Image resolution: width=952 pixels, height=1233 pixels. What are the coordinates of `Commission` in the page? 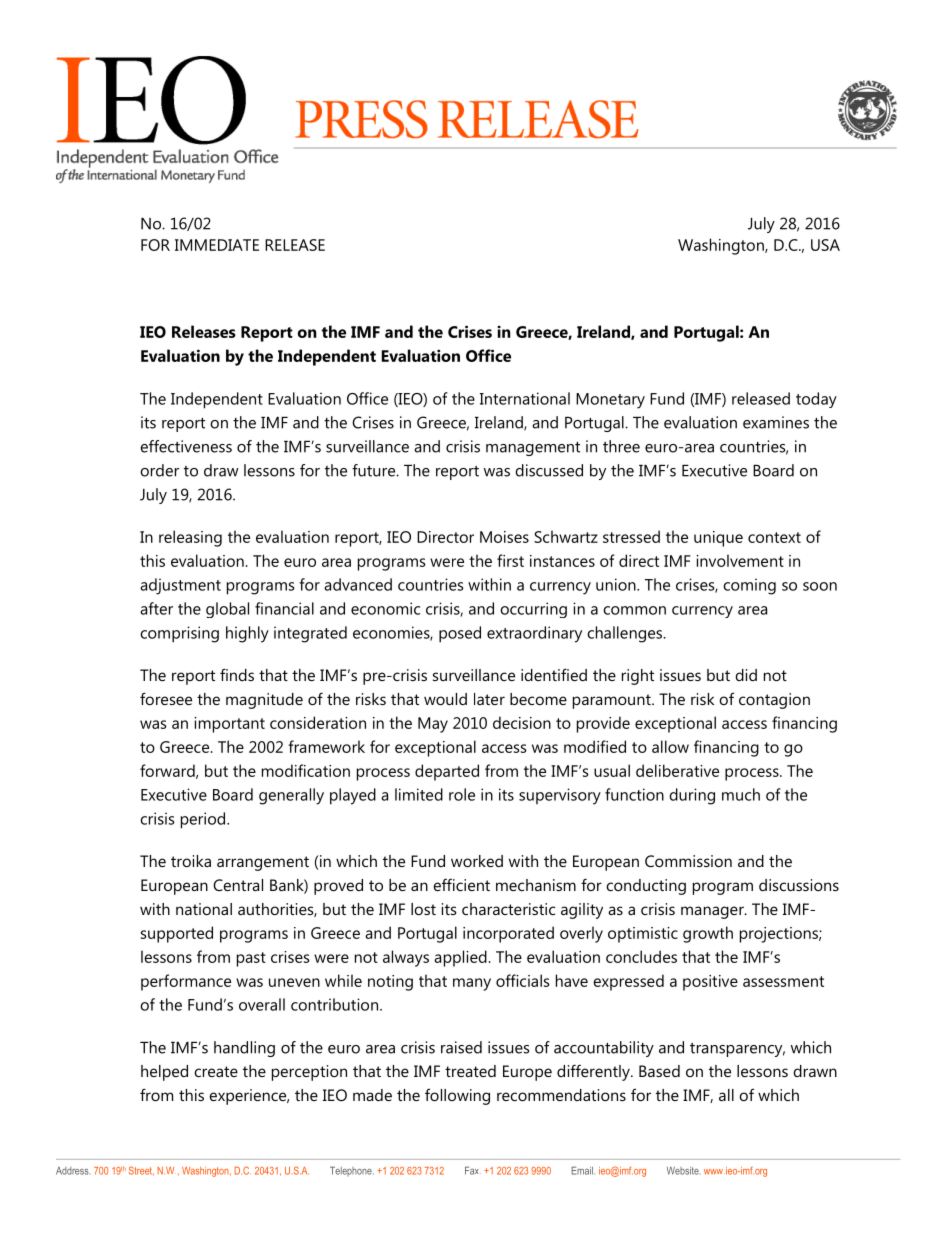 It's located at (688, 861).
